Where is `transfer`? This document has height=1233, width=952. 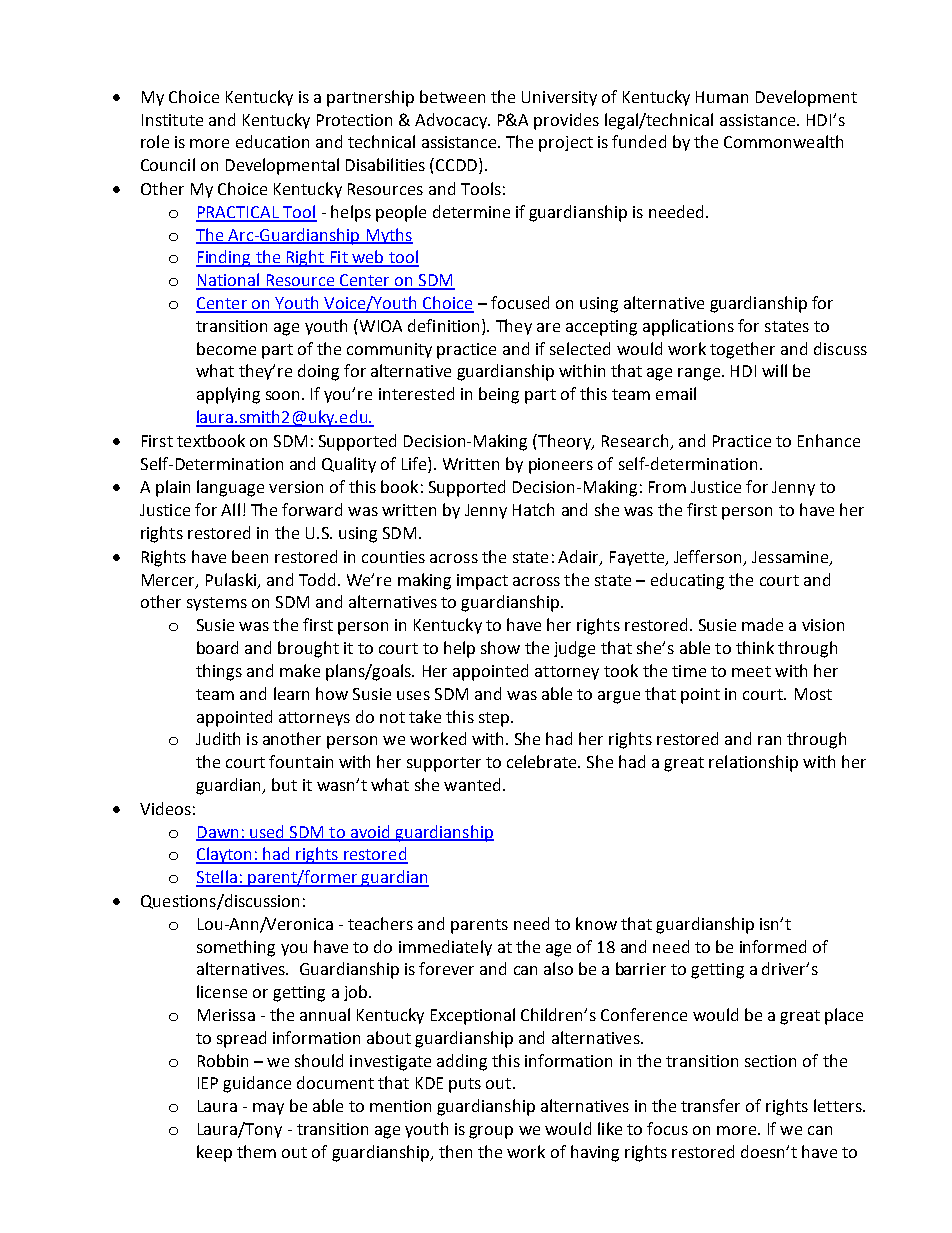 transfer is located at coordinates (710, 1105).
